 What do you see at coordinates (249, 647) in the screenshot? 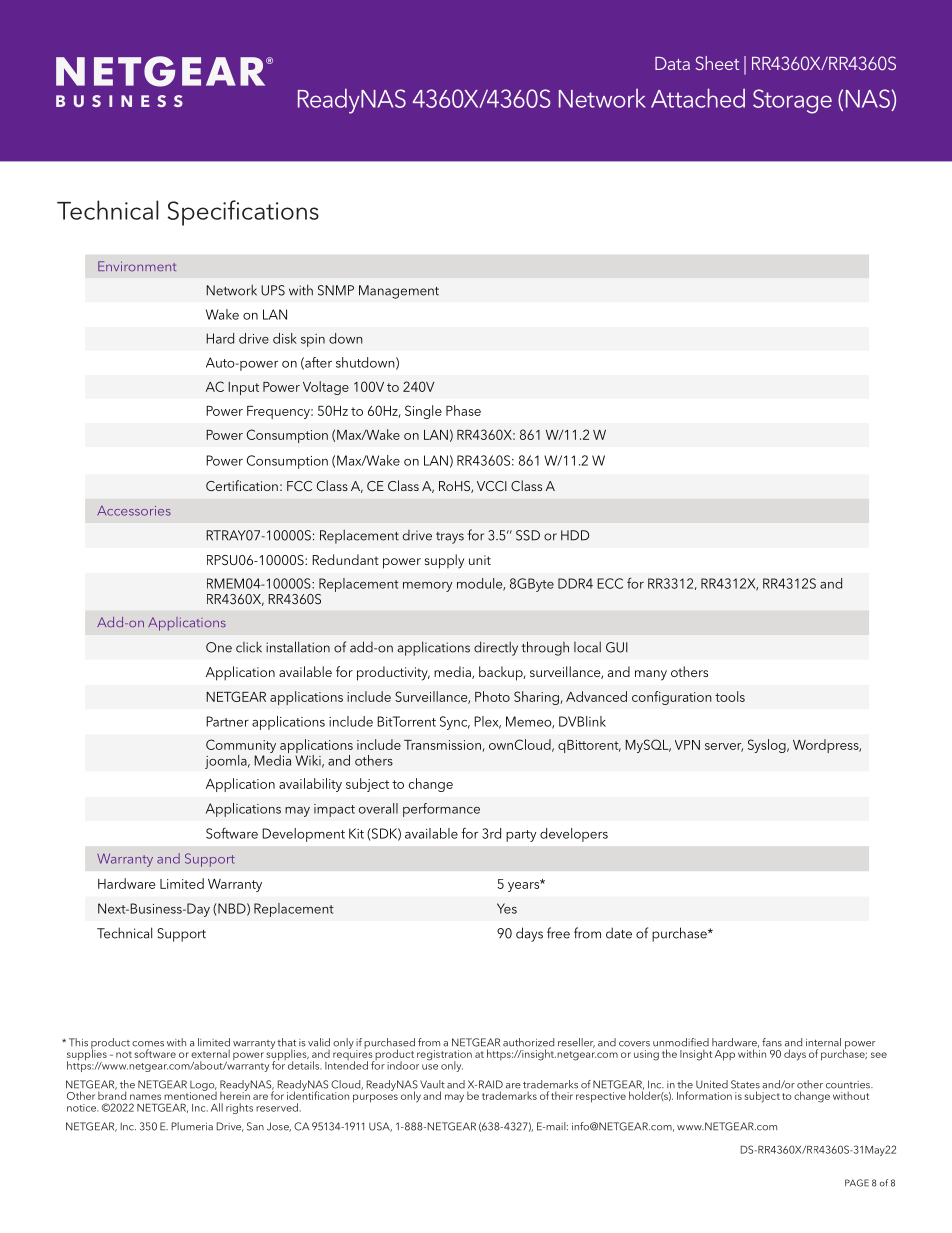
I see `click` at bounding box center [249, 647].
